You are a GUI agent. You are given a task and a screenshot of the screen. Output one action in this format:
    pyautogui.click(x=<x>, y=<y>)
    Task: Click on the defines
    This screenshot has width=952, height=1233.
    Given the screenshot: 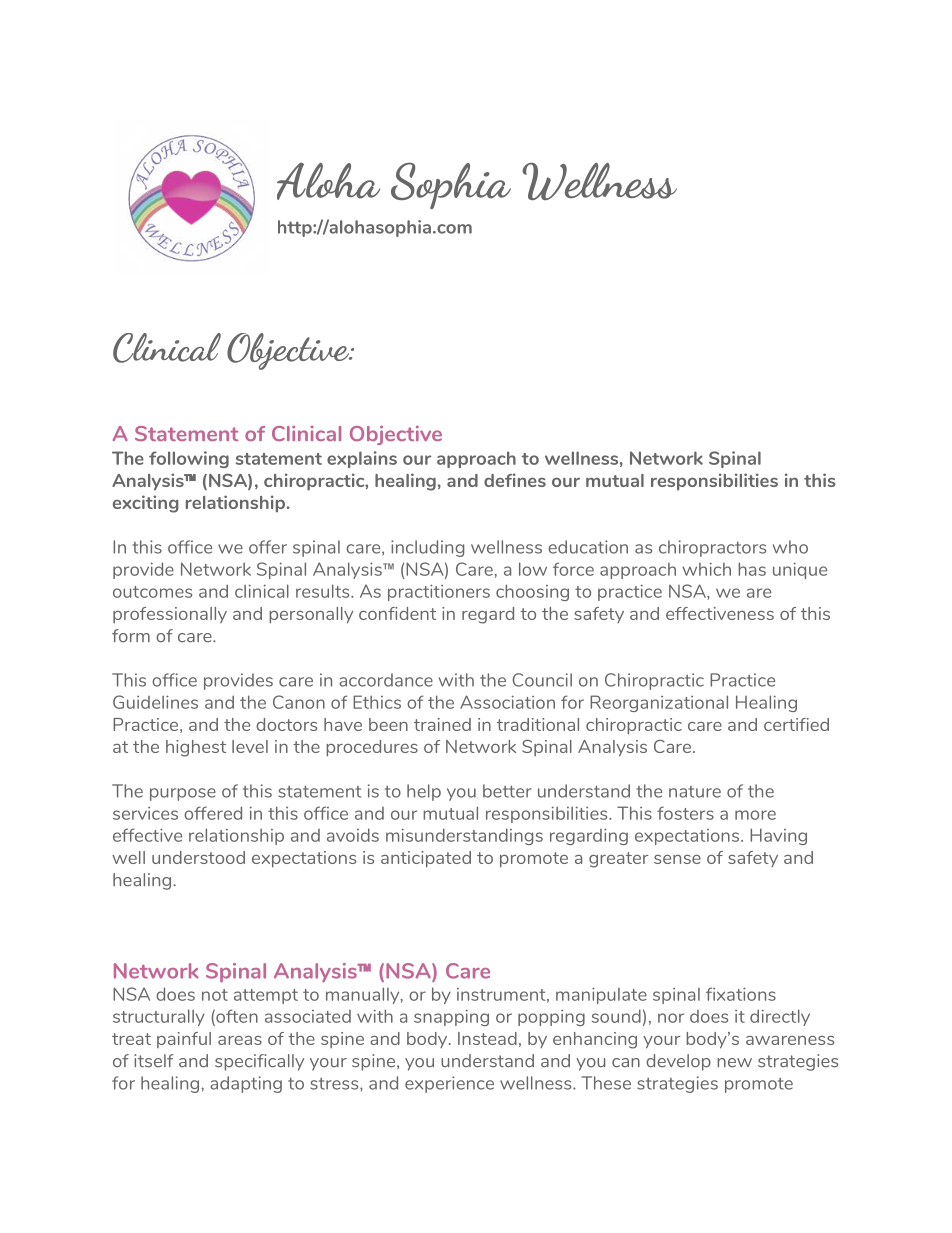 What is the action you would take?
    pyautogui.click(x=515, y=480)
